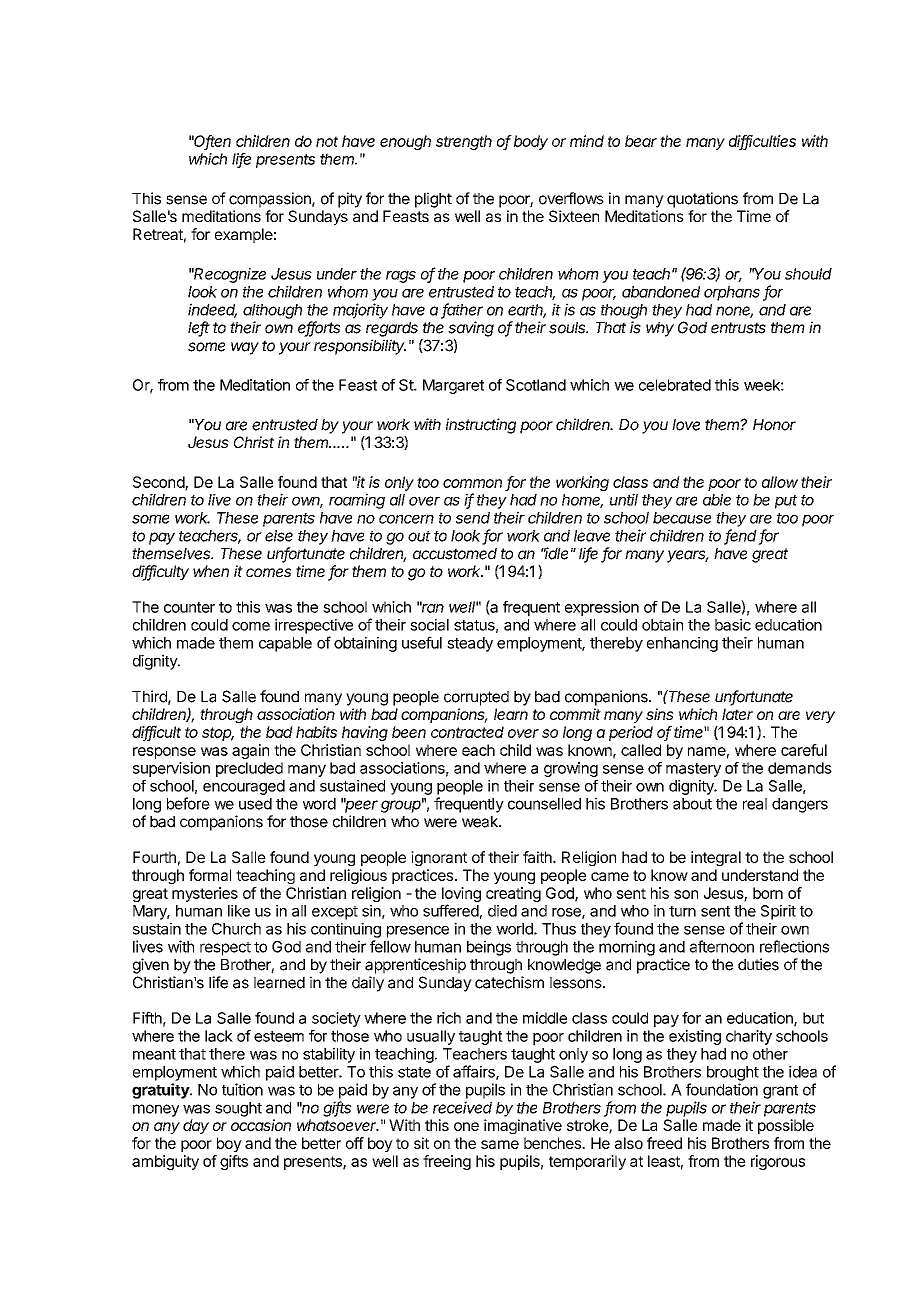 The width and height of the page is (924, 1308). I want to click on same, so click(500, 1144).
